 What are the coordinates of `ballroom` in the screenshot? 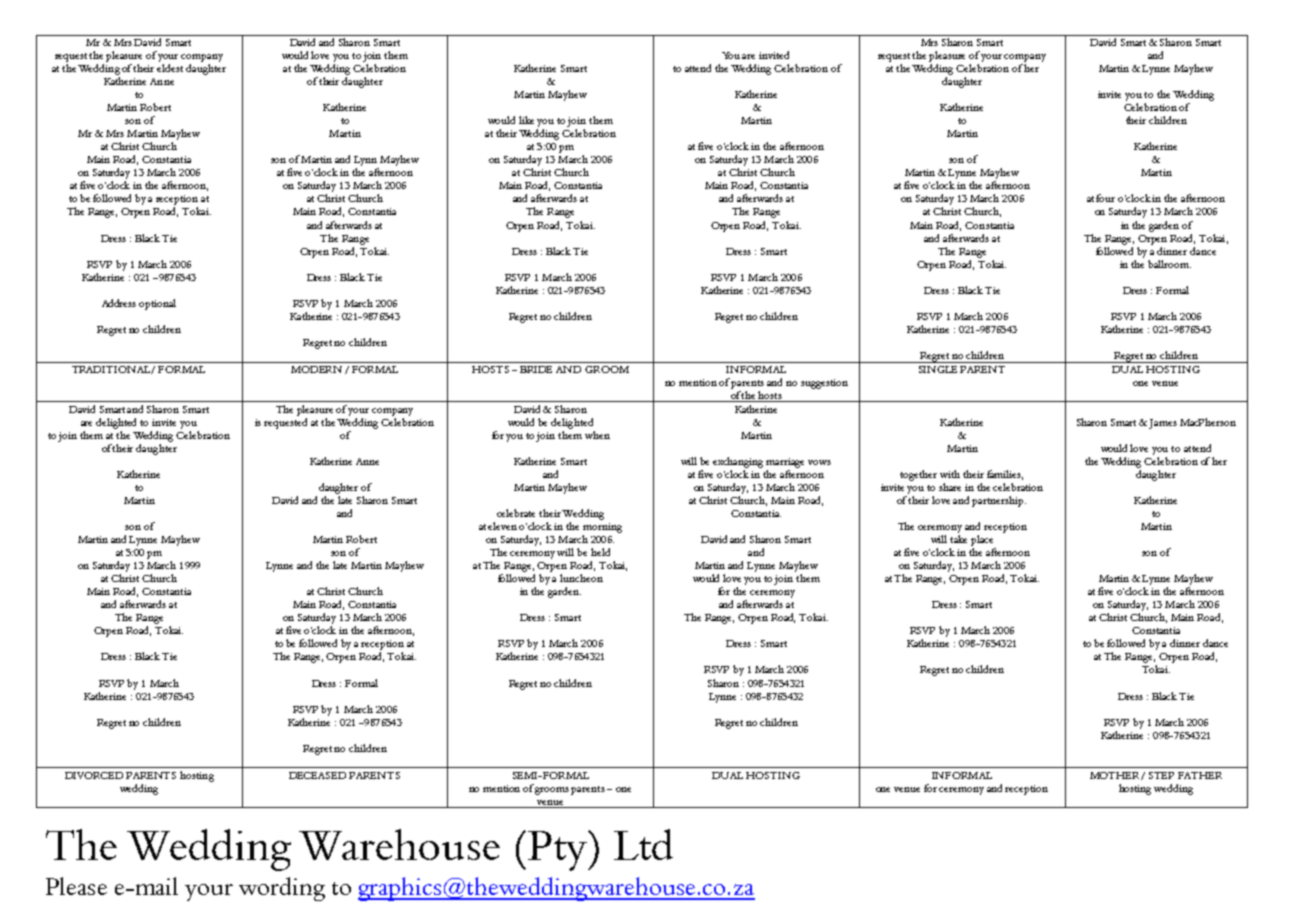 It's located at (1169, 264).
